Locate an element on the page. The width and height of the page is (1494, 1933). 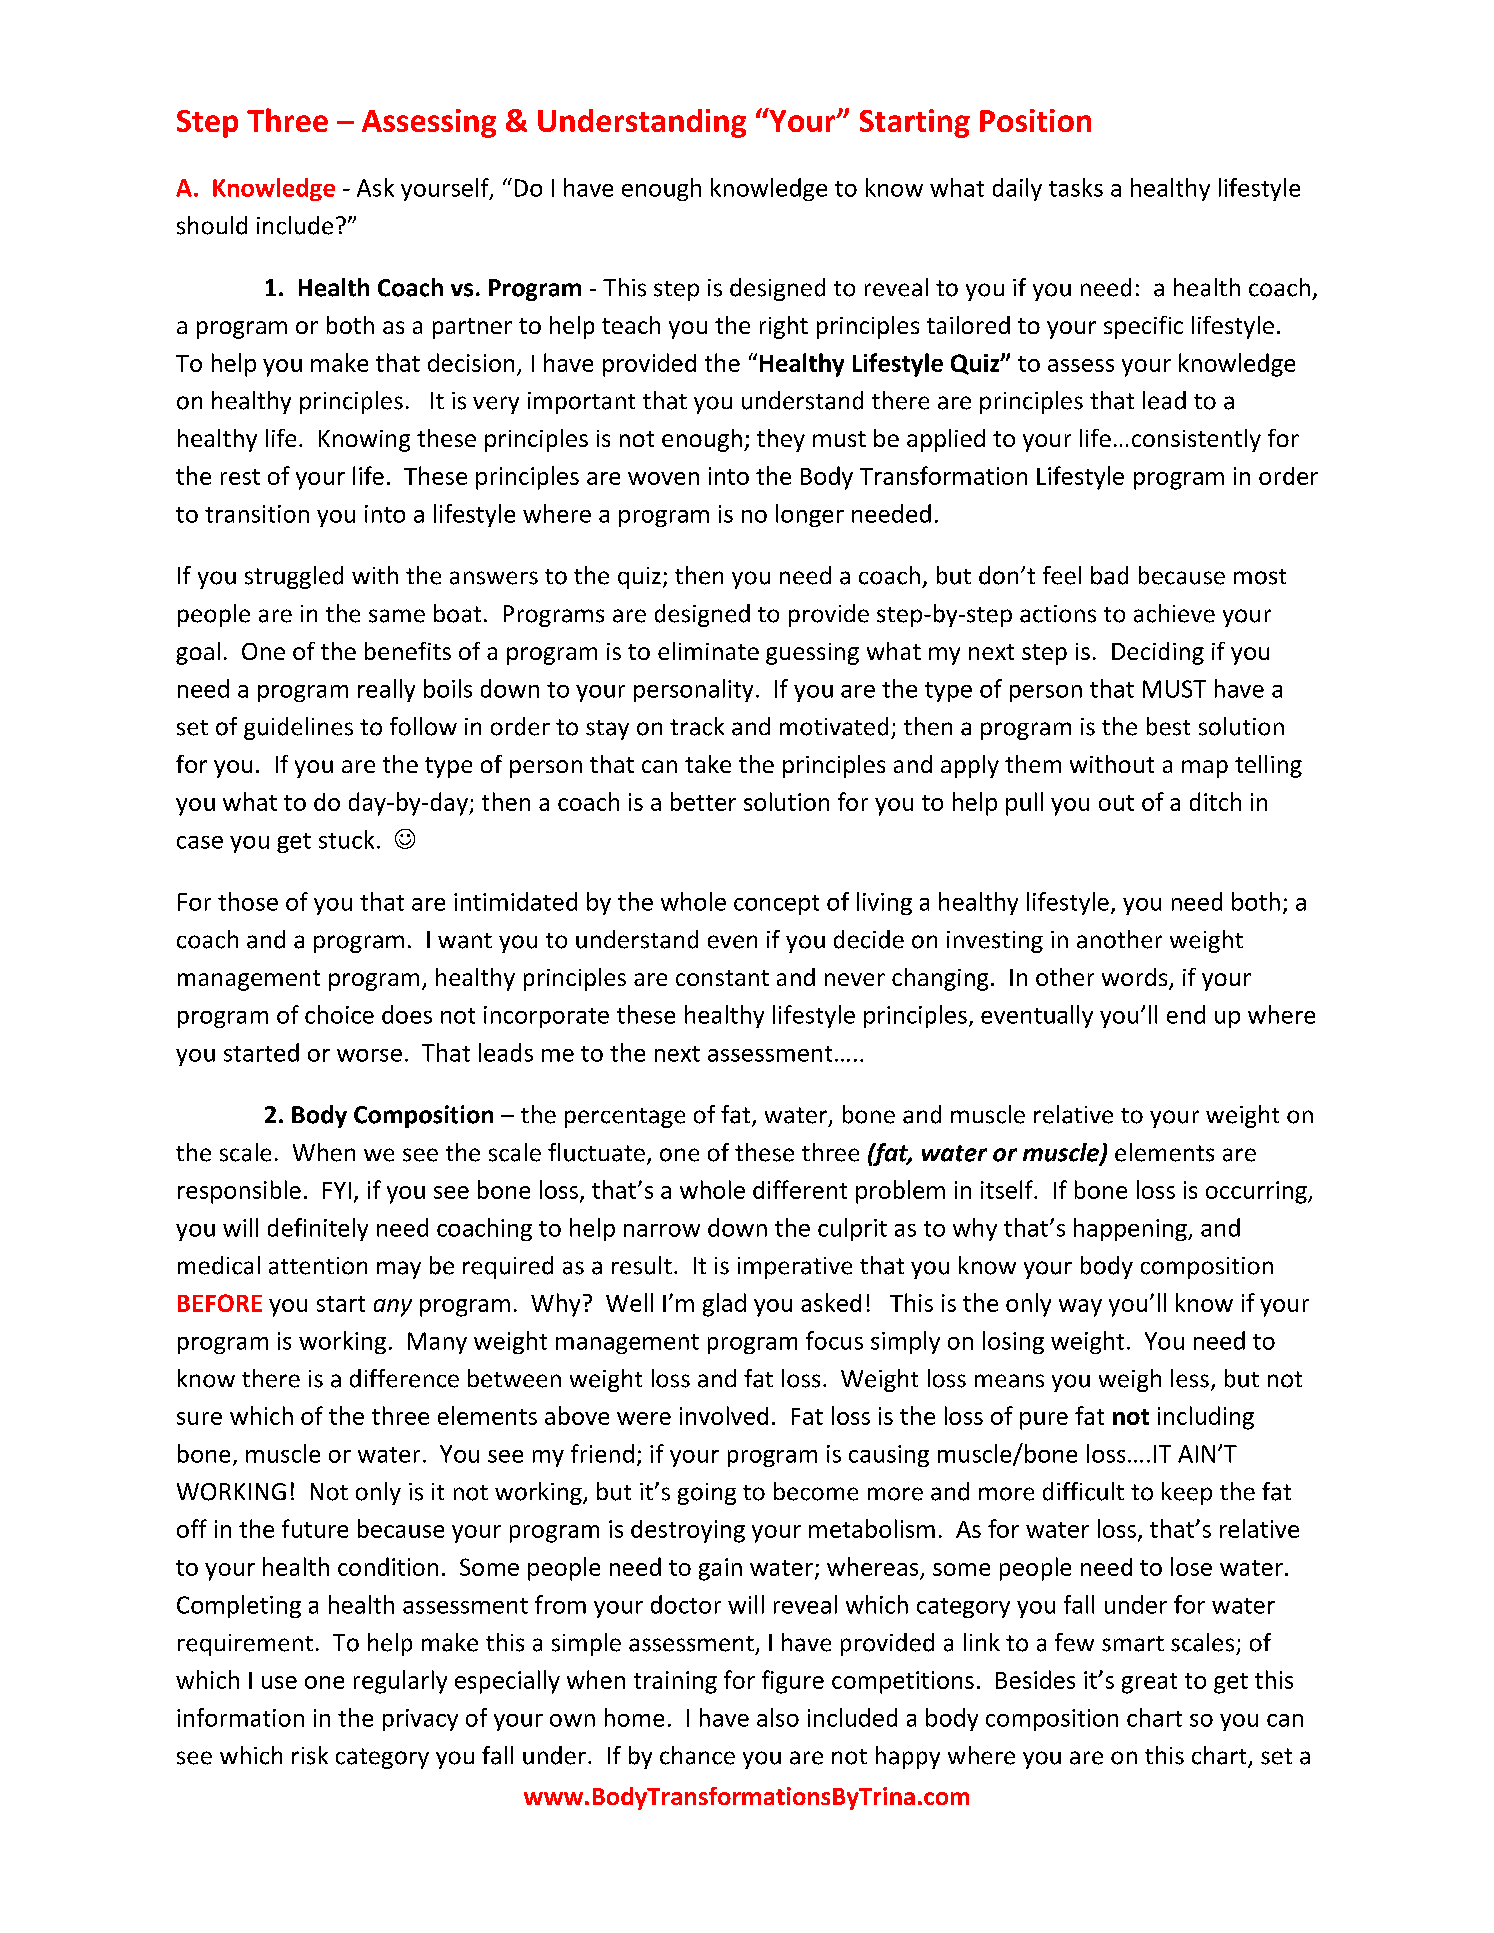
should is located at coordinates (212, 225).
